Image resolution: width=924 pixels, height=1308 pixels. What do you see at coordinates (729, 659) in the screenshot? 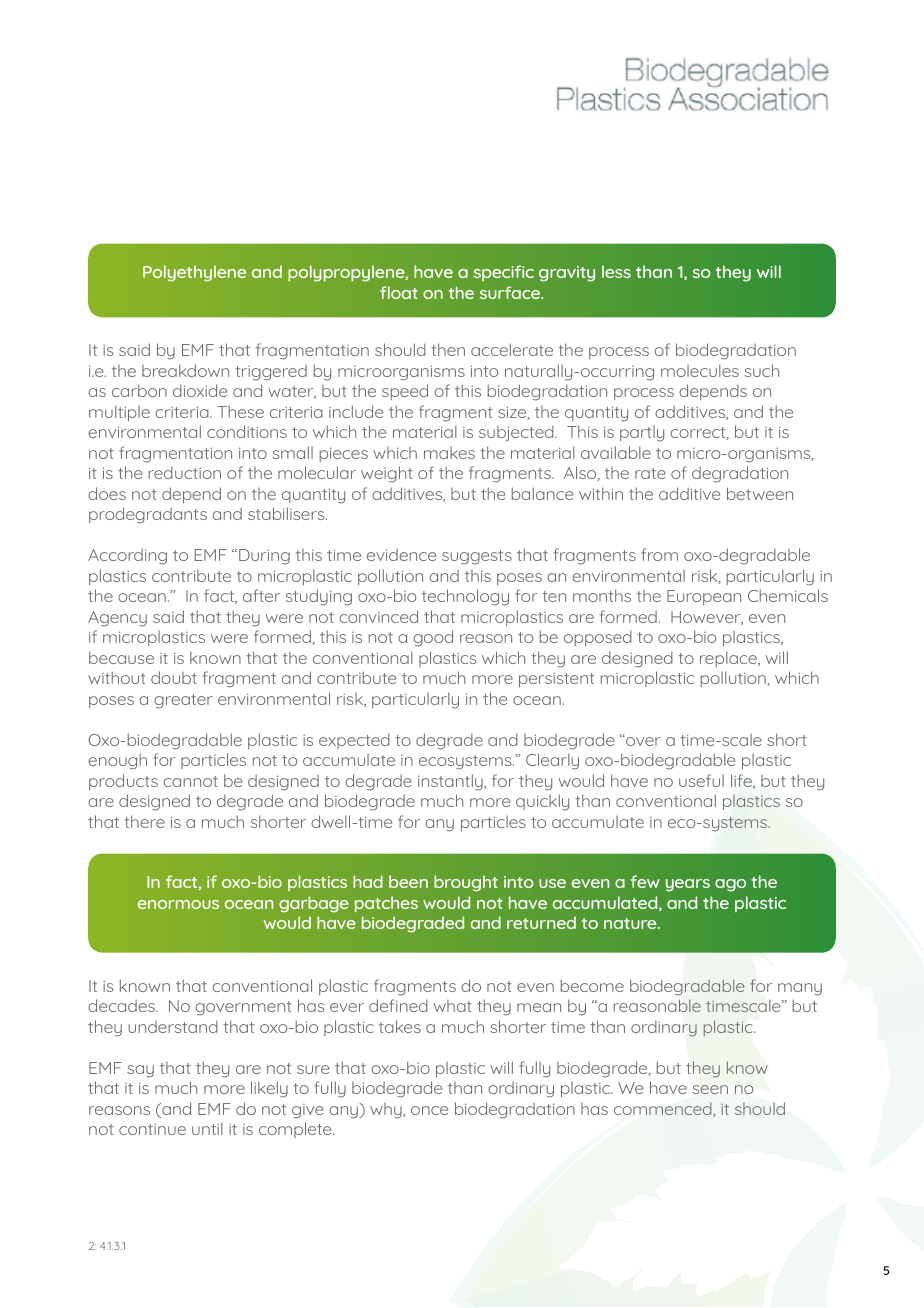
I see `replace` at bounding box center [729, 659].
